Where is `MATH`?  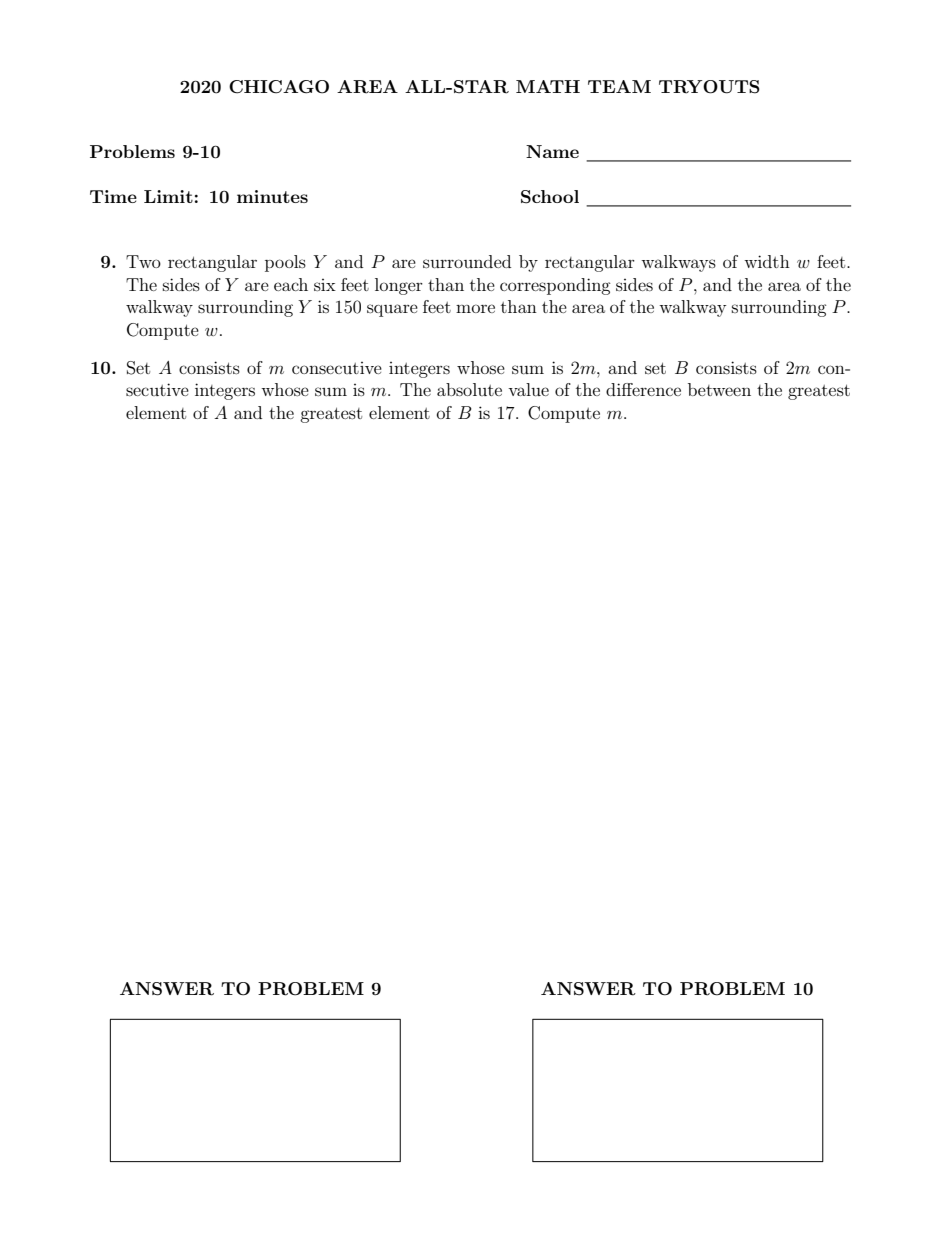
MATH is located at coordinates (548, 86).
